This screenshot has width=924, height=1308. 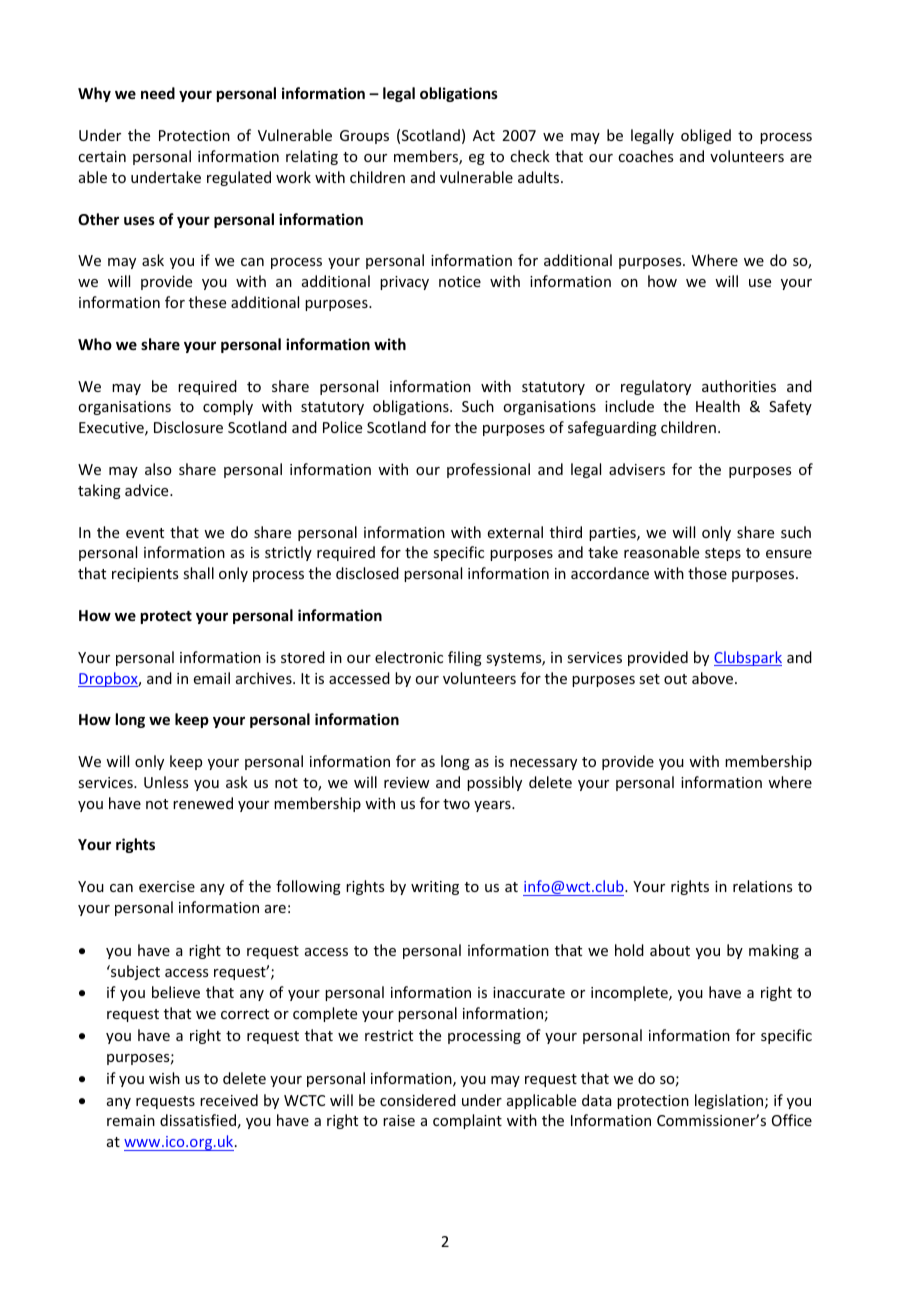 What do you see at coordinates (167, 886) in the screenshot?
I see `exercise` at bounding box center [167, 886].
